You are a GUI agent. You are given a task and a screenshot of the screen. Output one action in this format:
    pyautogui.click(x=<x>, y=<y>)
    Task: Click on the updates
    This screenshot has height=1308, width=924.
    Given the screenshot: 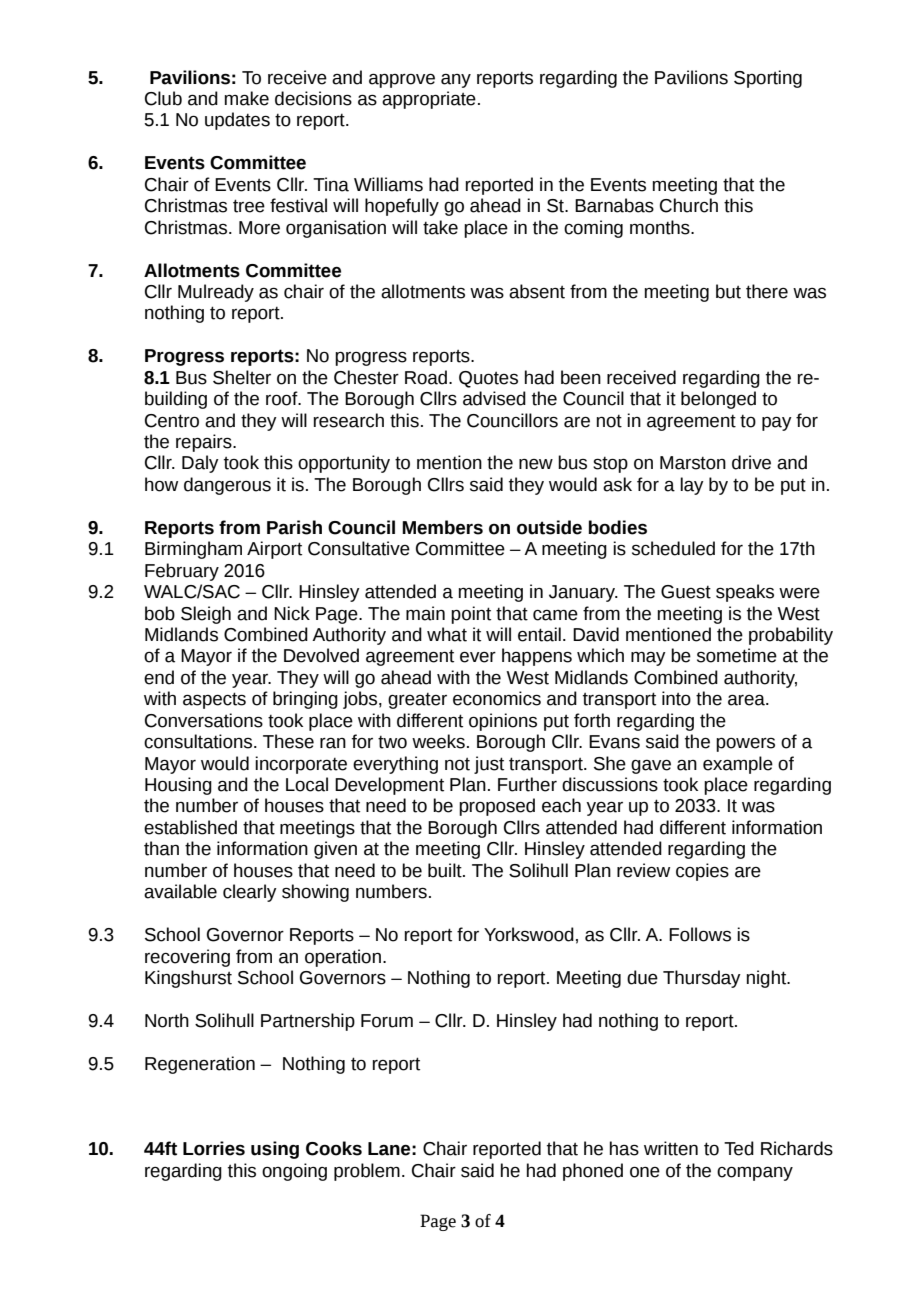 What is the action you would take?
    pyautogui.click(x=237, y=121)
